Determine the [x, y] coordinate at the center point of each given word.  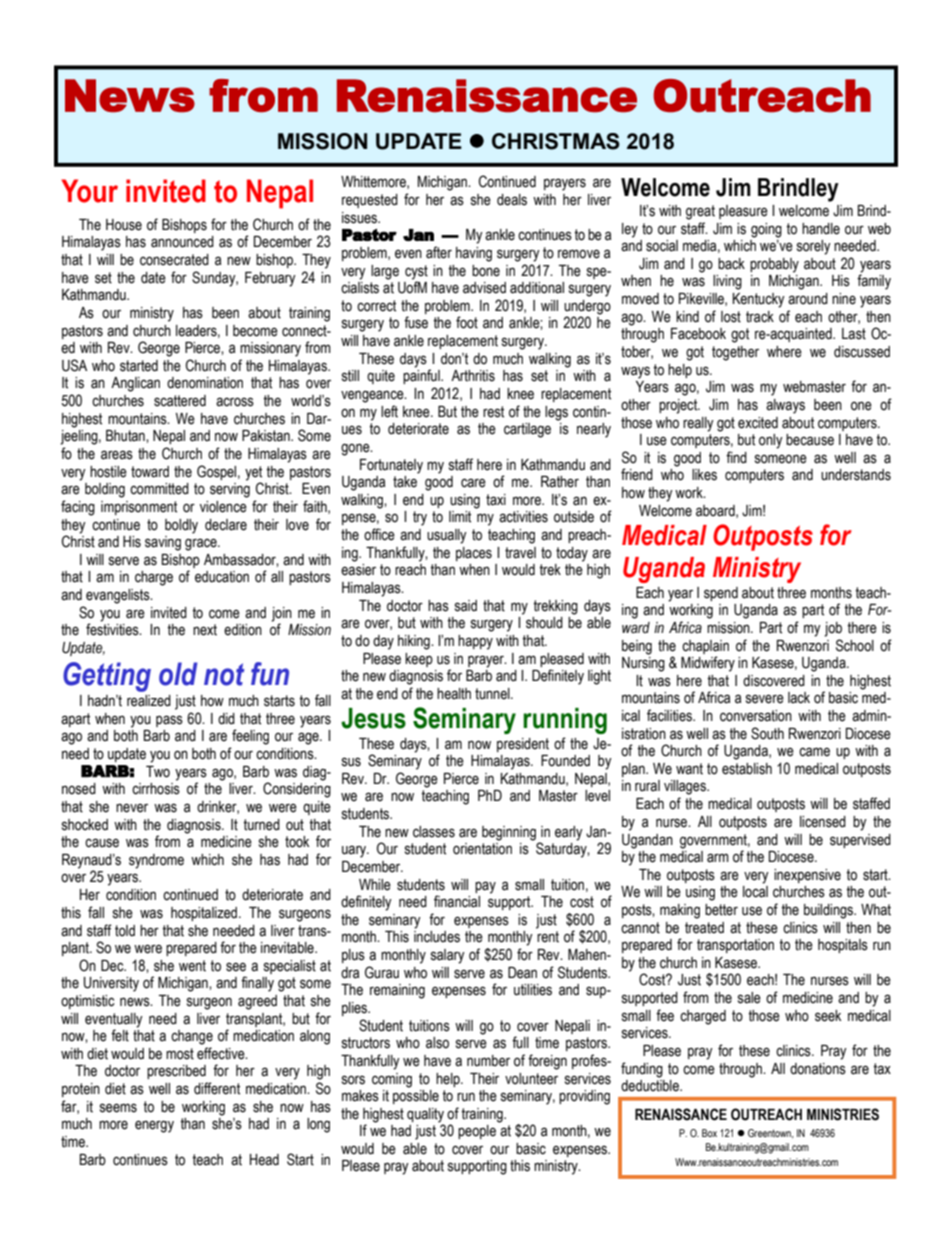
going [766, 230]
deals [512, 200]
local [755, 892]
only [771, 441]
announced [182, 242]
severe [765, 699]
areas [117, 455]
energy [154, 1126]
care [473, 483]
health [454, 694]
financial [457, 901]
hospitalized [205, 914]
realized [149, 701]
